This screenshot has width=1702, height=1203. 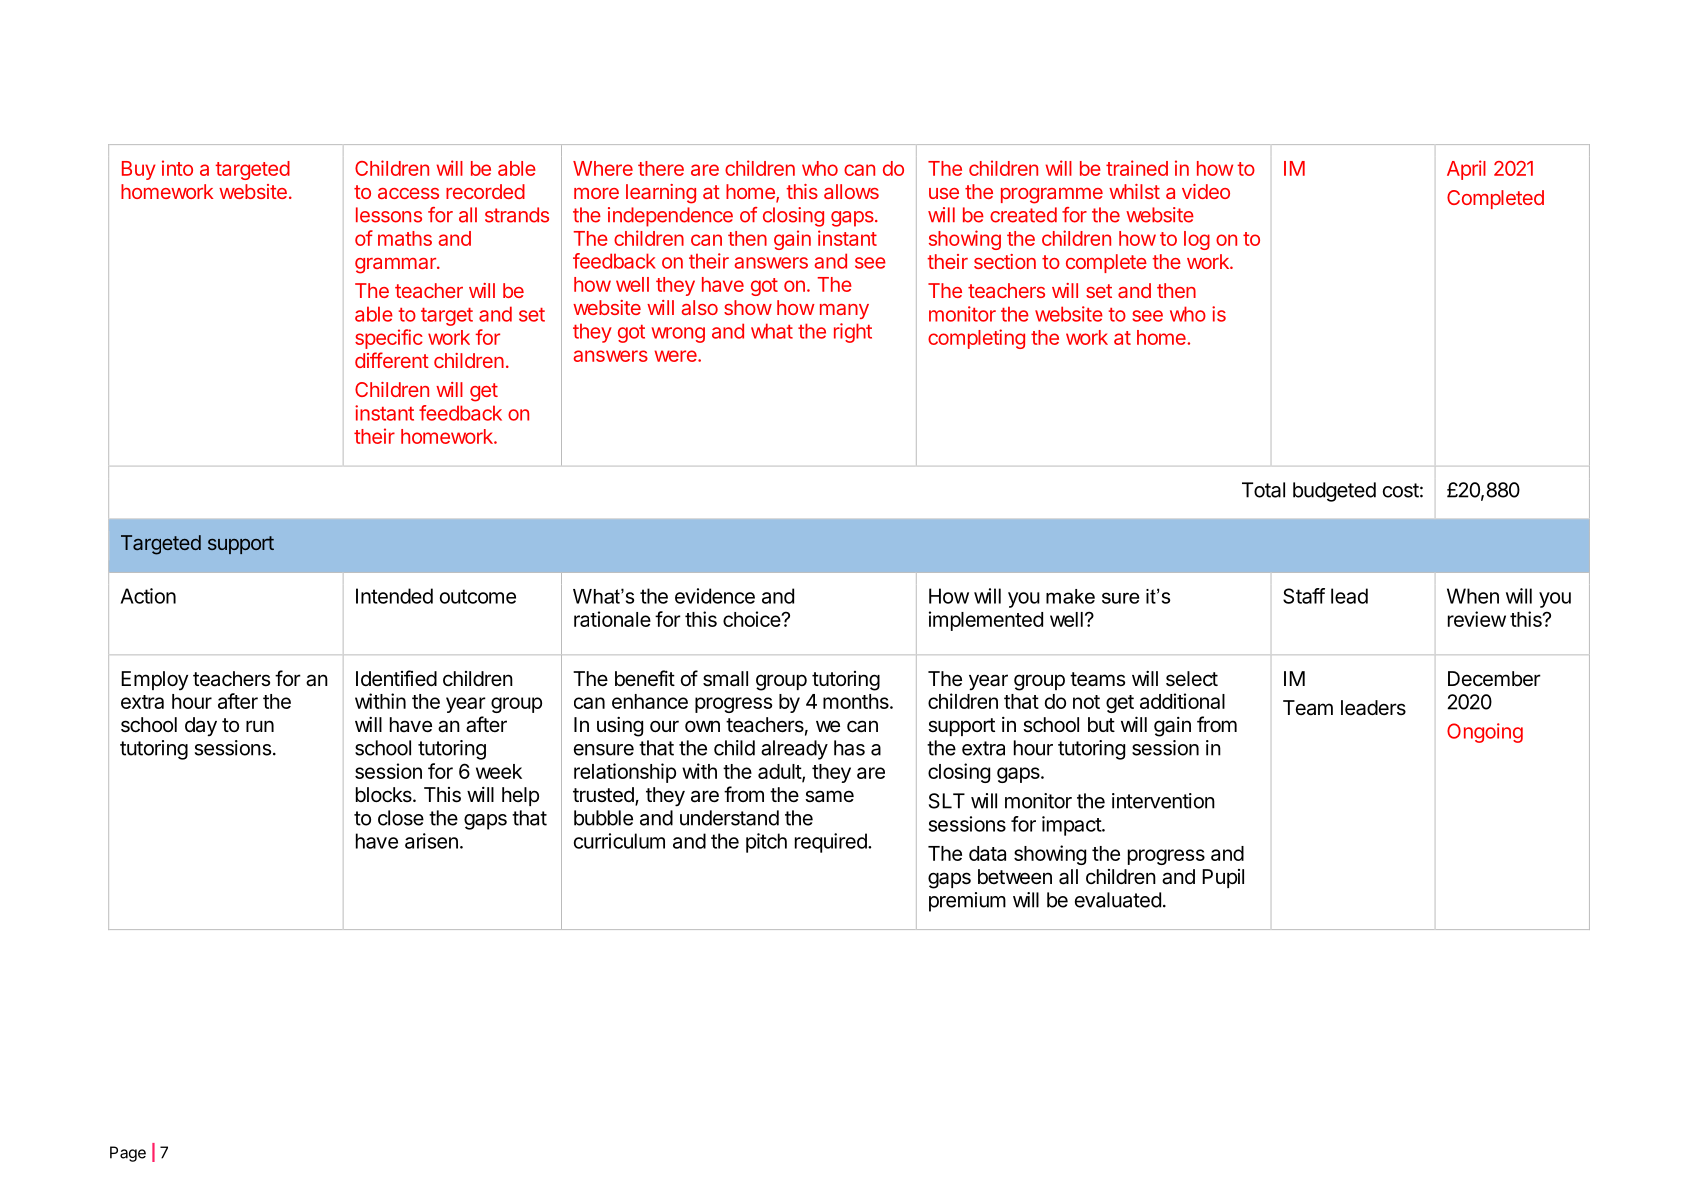 I want to click on lessons, so click(x=389, y=215).
